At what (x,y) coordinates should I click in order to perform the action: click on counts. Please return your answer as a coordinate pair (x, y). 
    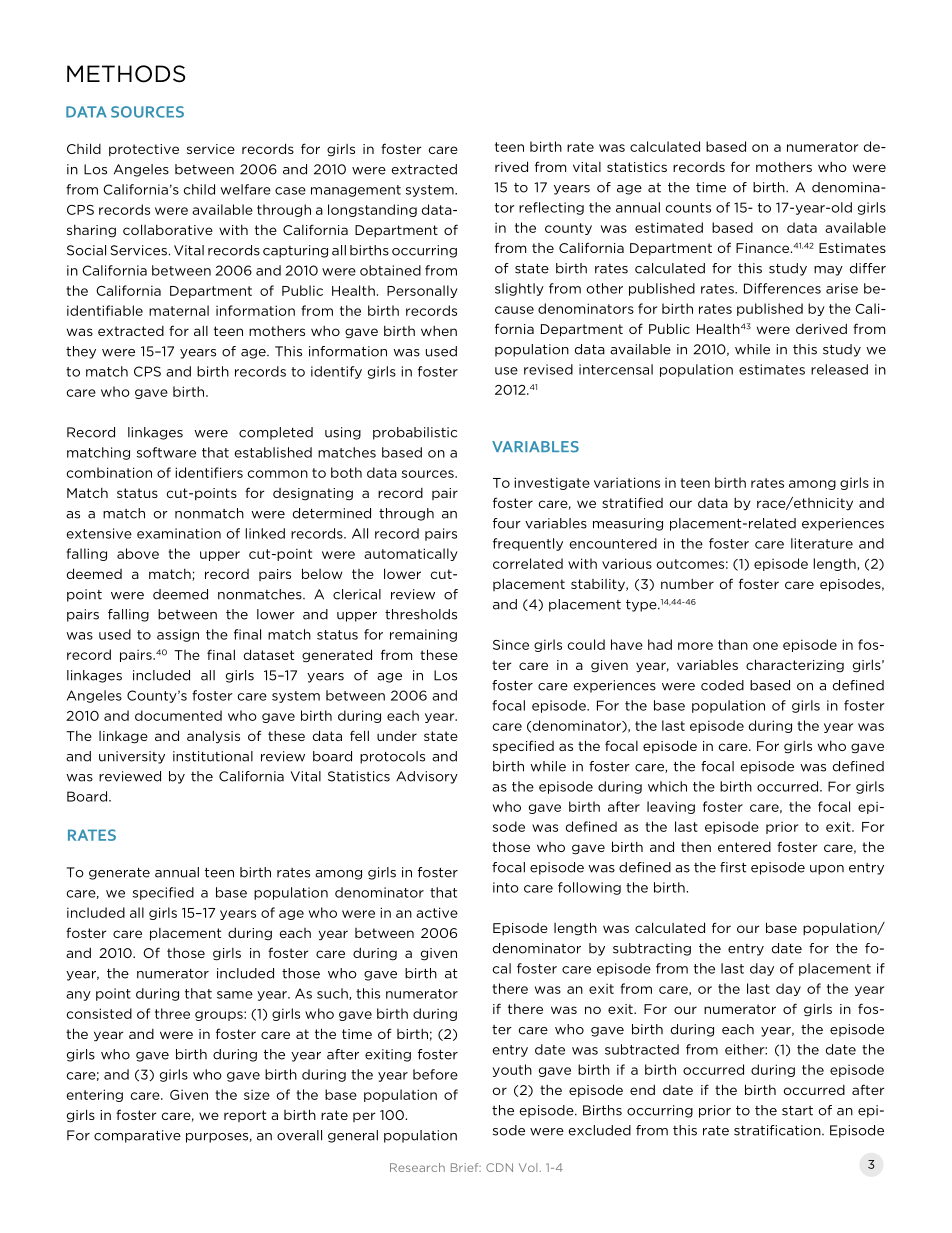
    Looking at the image, I should click on (688, 208).
